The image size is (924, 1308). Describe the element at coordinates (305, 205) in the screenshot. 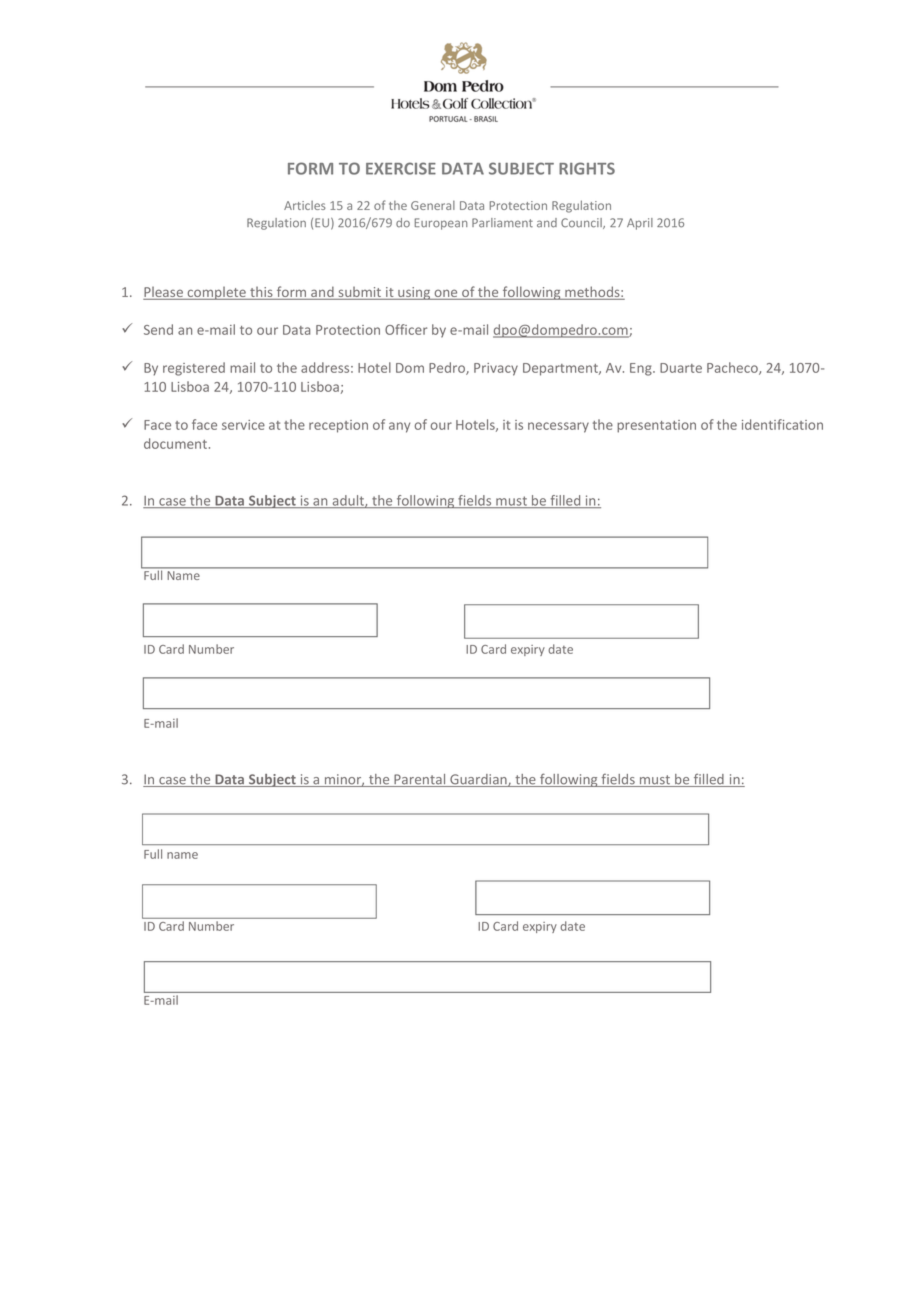

I see `Articles` at that location.
